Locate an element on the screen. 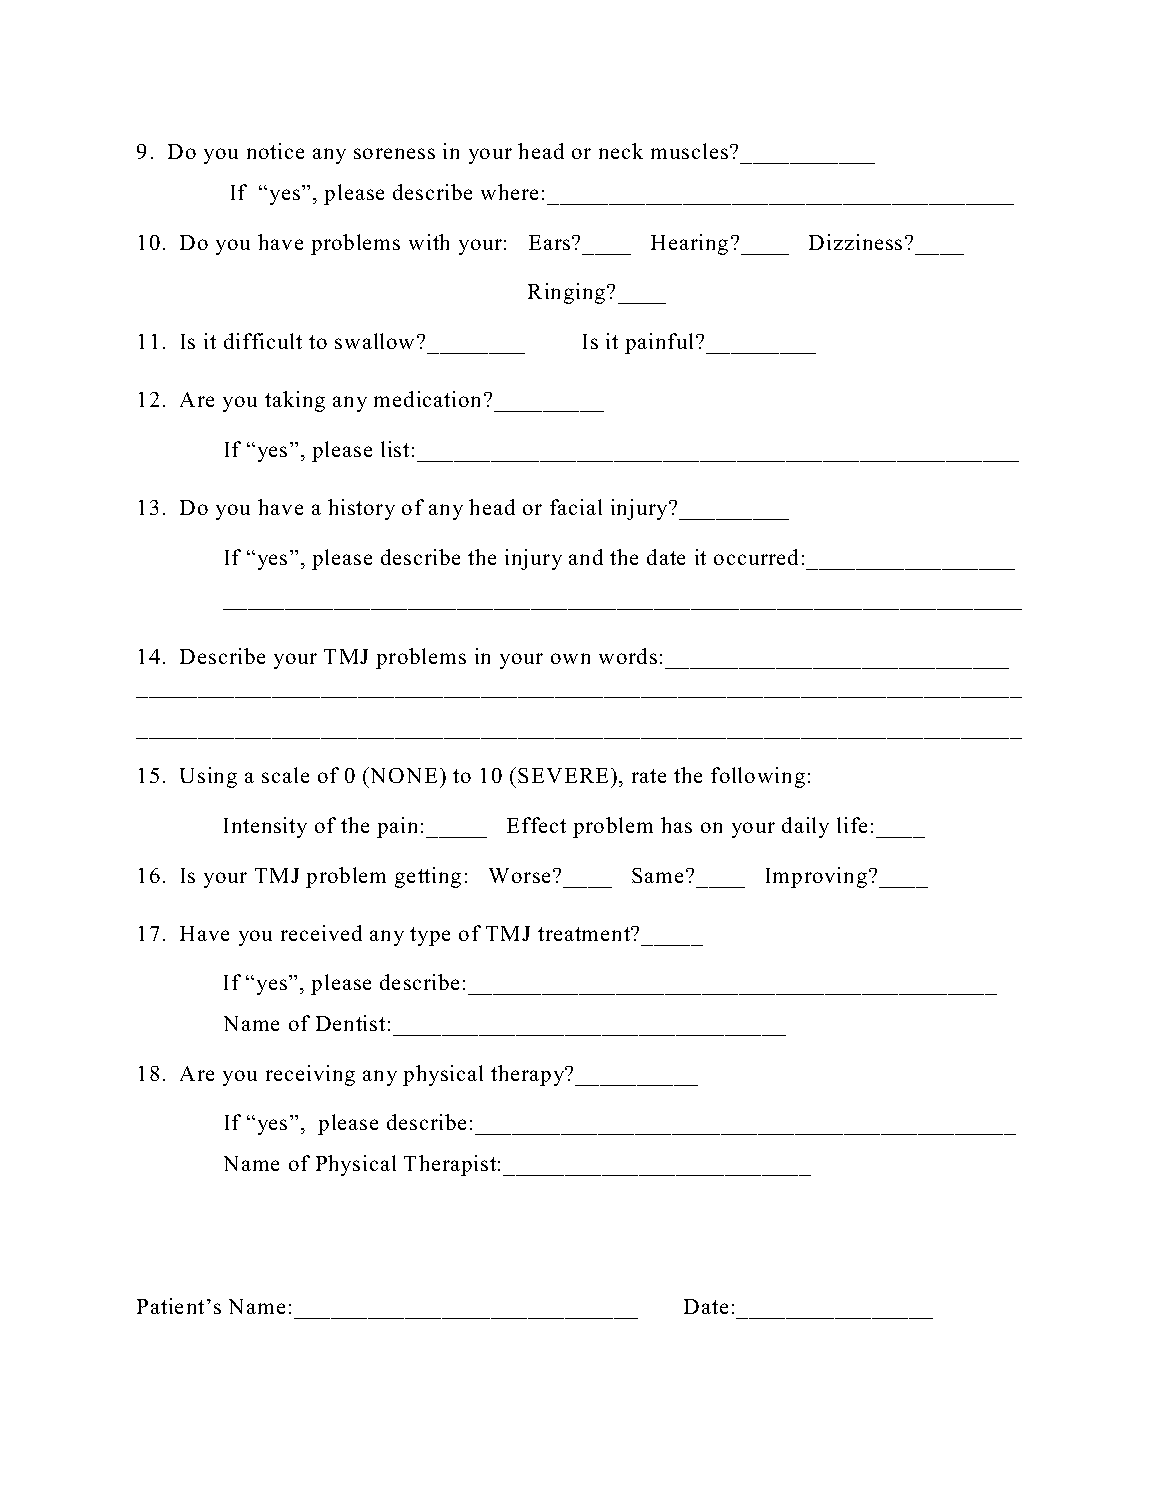 The height and width of the screenshot is (1504, 1162). with is located at coordinates (429, 242).
